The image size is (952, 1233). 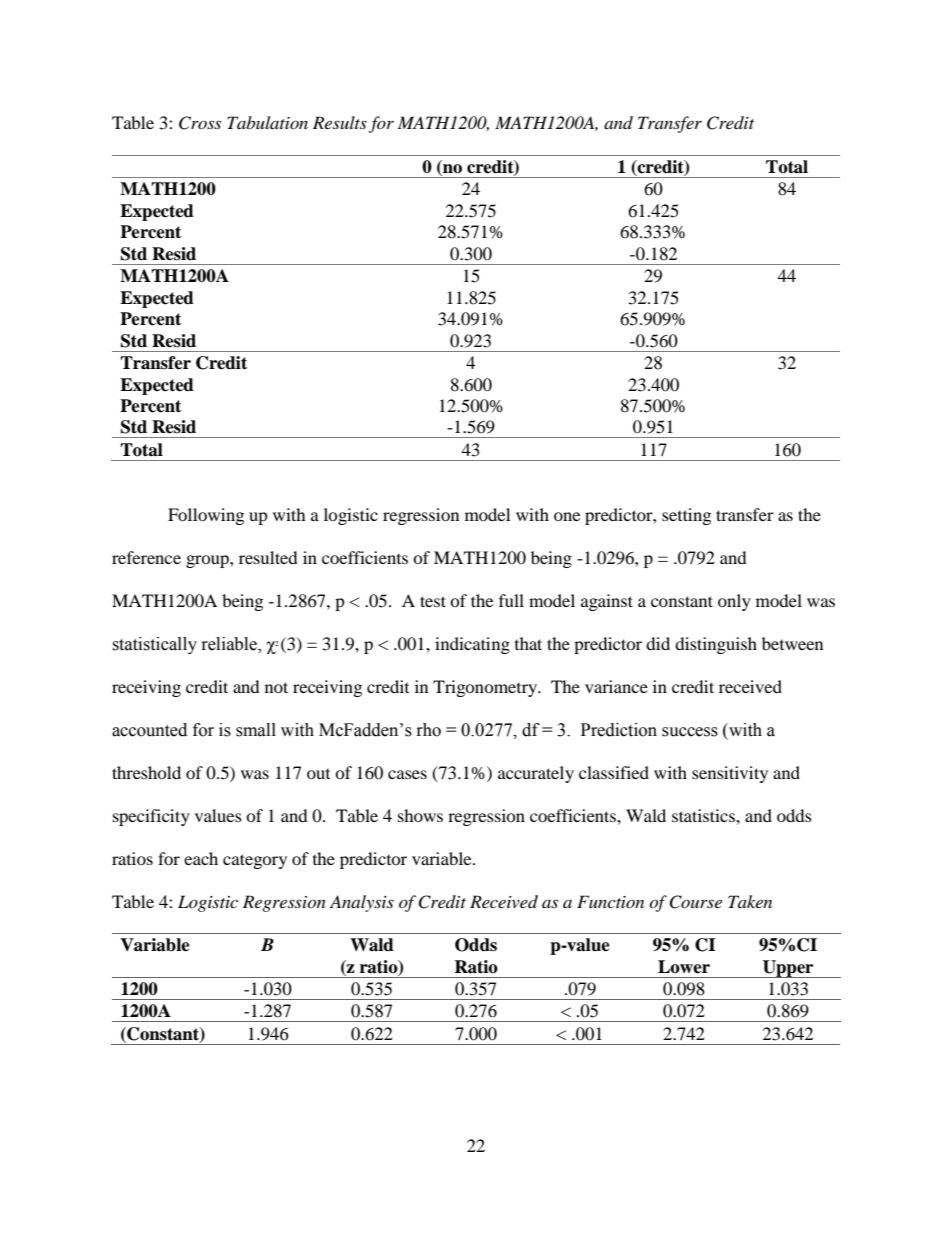 I want to click on Cross, so click(x=200, y=123).
